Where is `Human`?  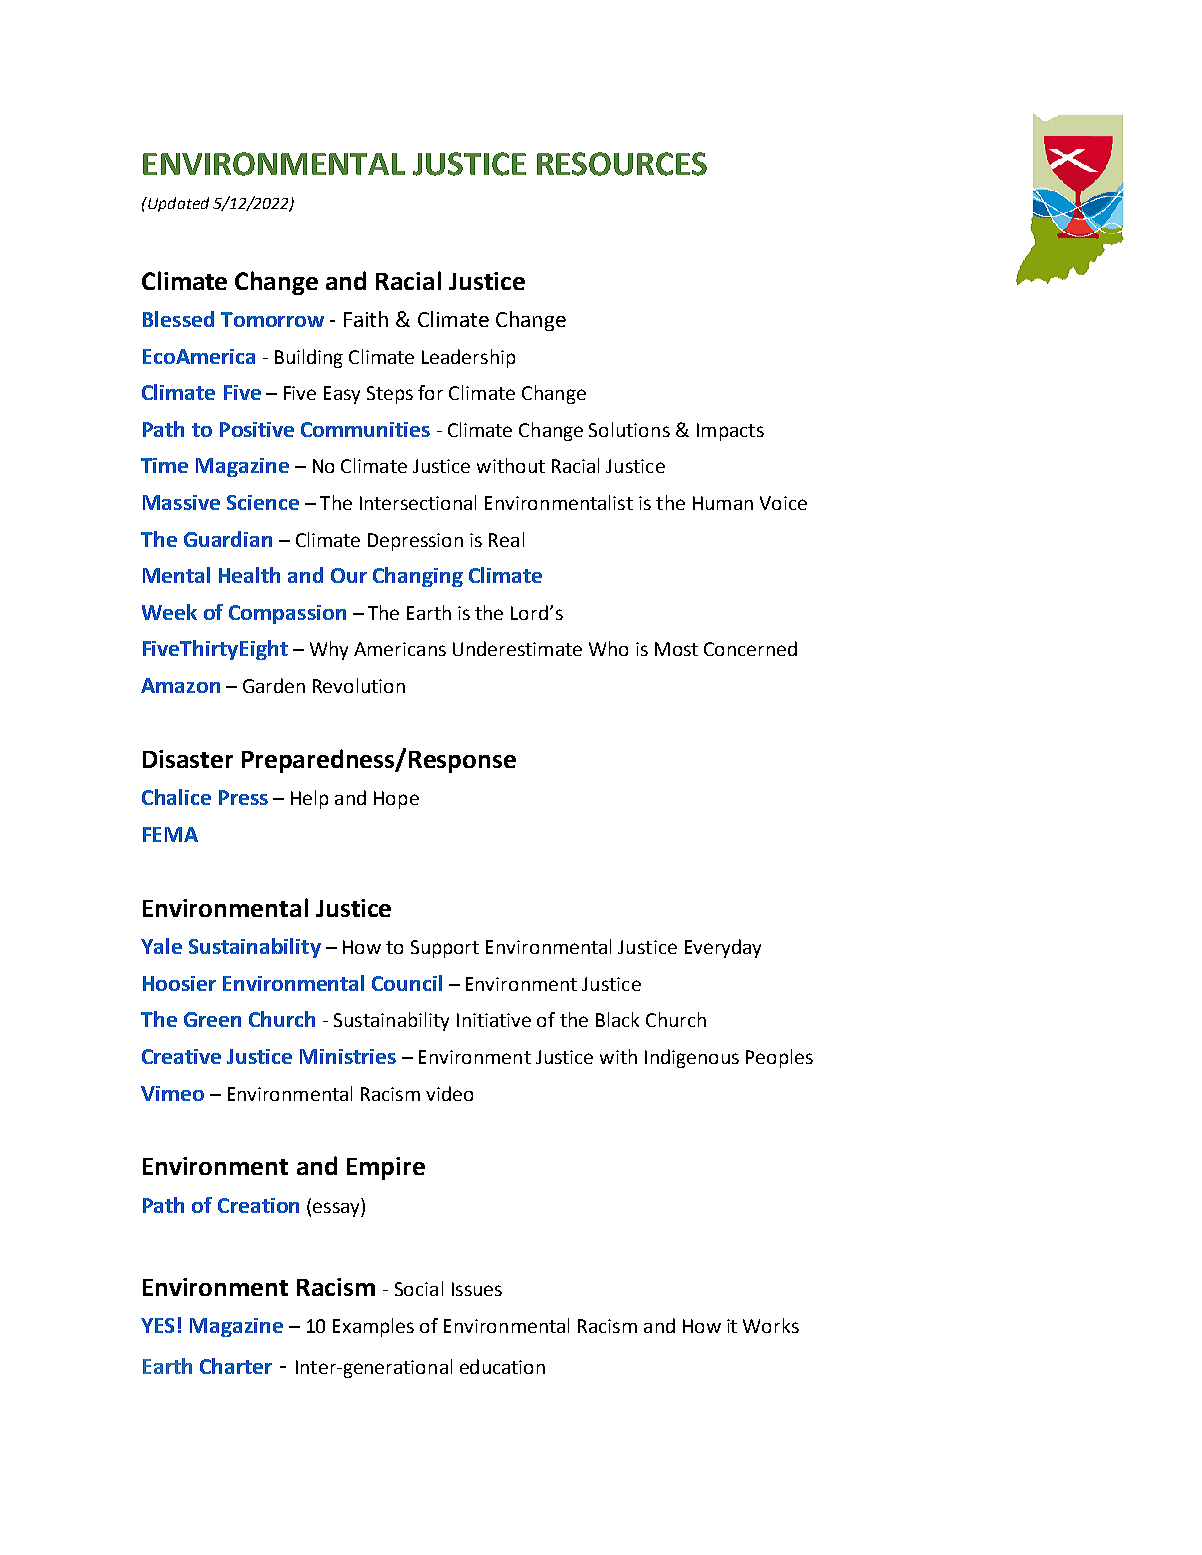 Human is located at coordinates (723, 503).
